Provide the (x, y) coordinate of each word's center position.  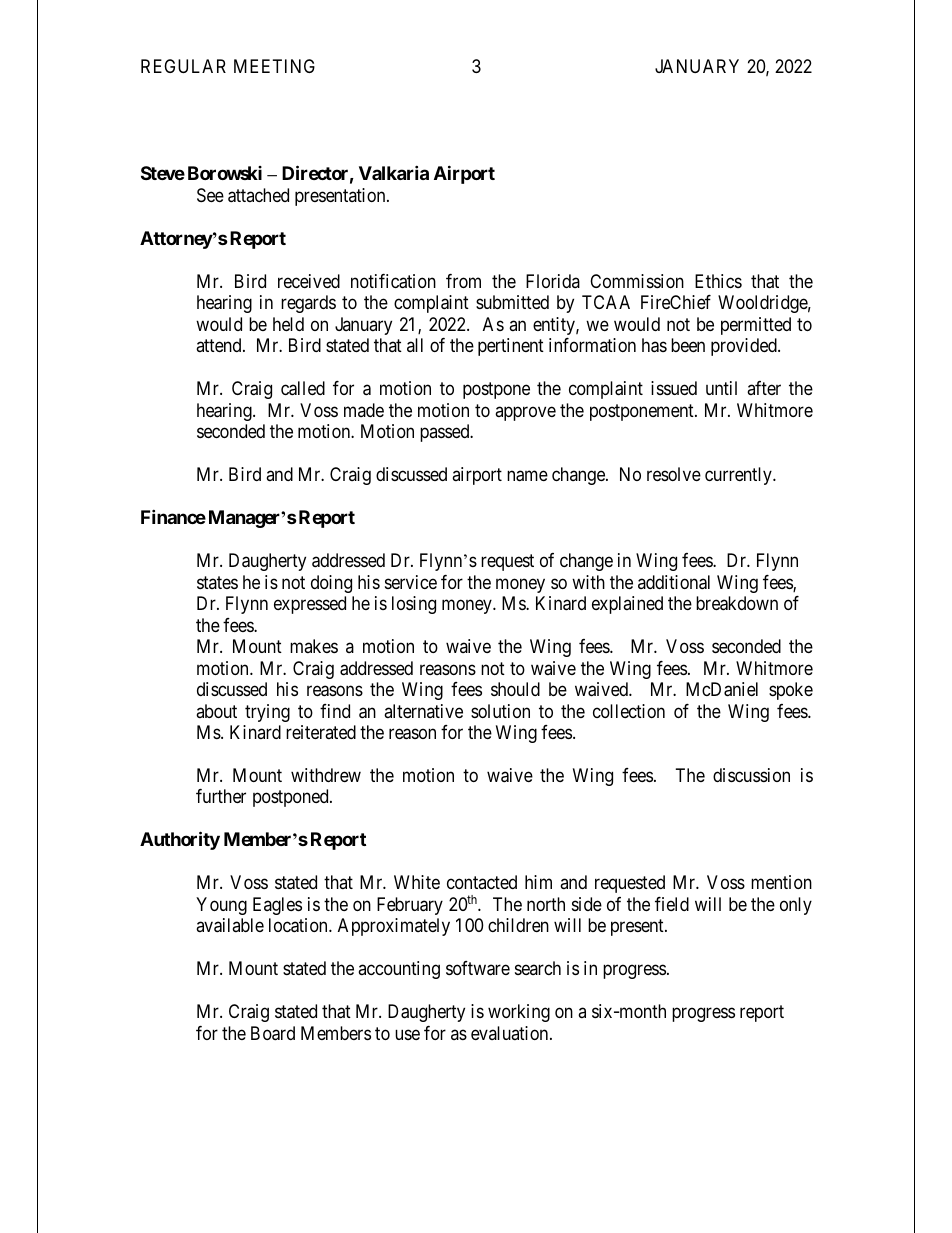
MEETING (274, 66)
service (411, 582)
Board (273, 1033)
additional (674, 582)
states (217, 582)
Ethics (718, 281)
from (463, 281)
